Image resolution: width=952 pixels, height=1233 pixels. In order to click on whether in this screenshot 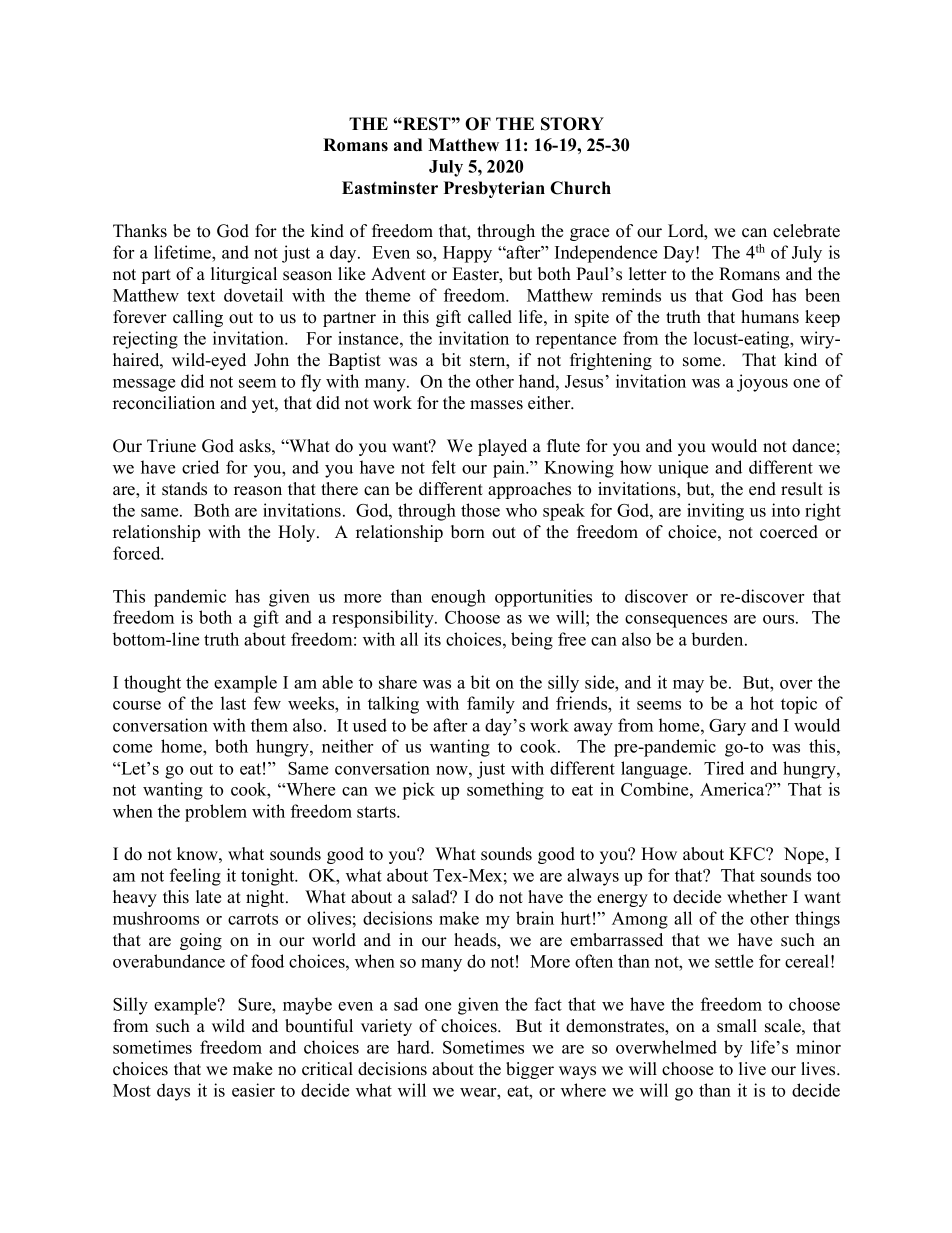, I will do `click(757, 897)`.
